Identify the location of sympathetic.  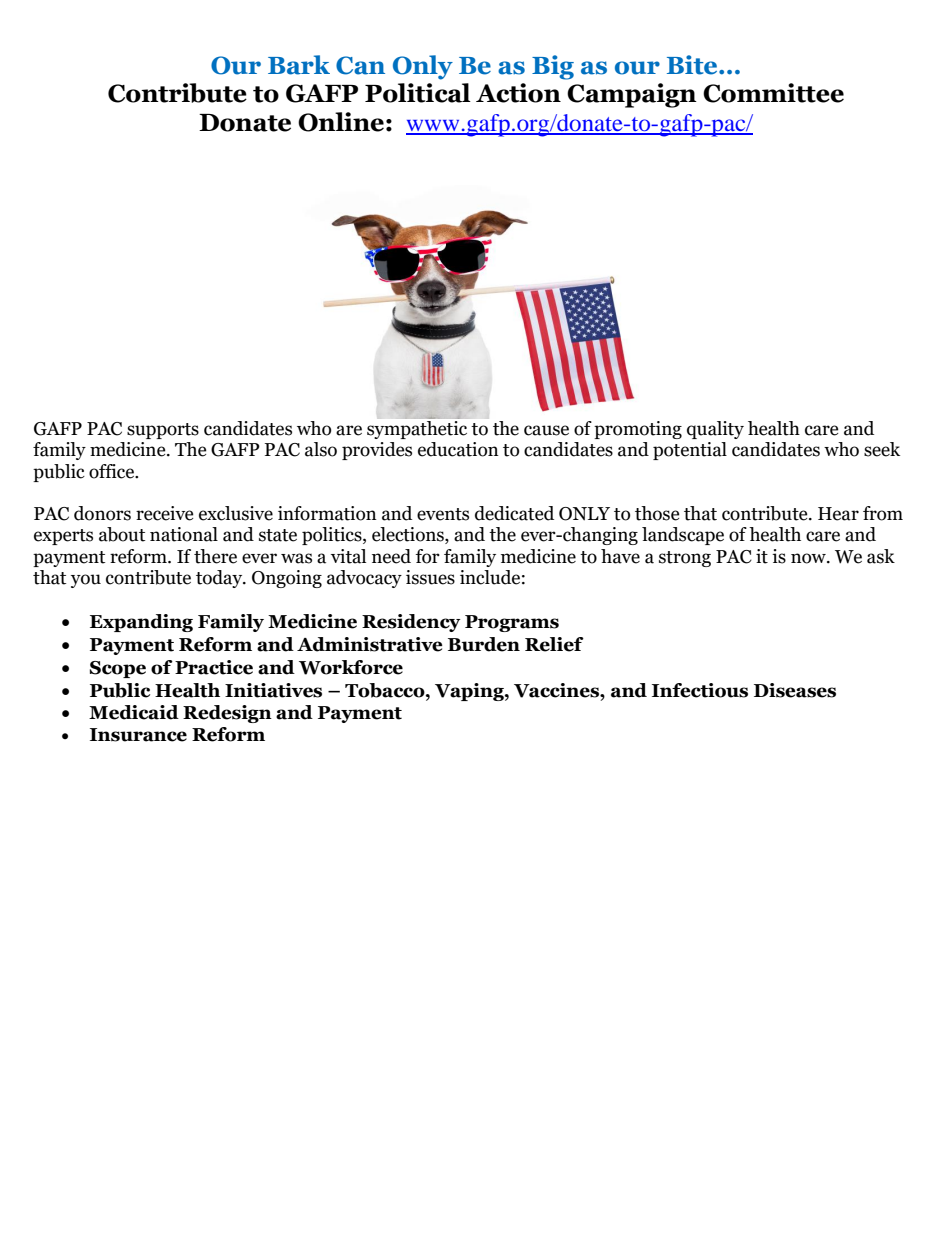
(417, 430).
